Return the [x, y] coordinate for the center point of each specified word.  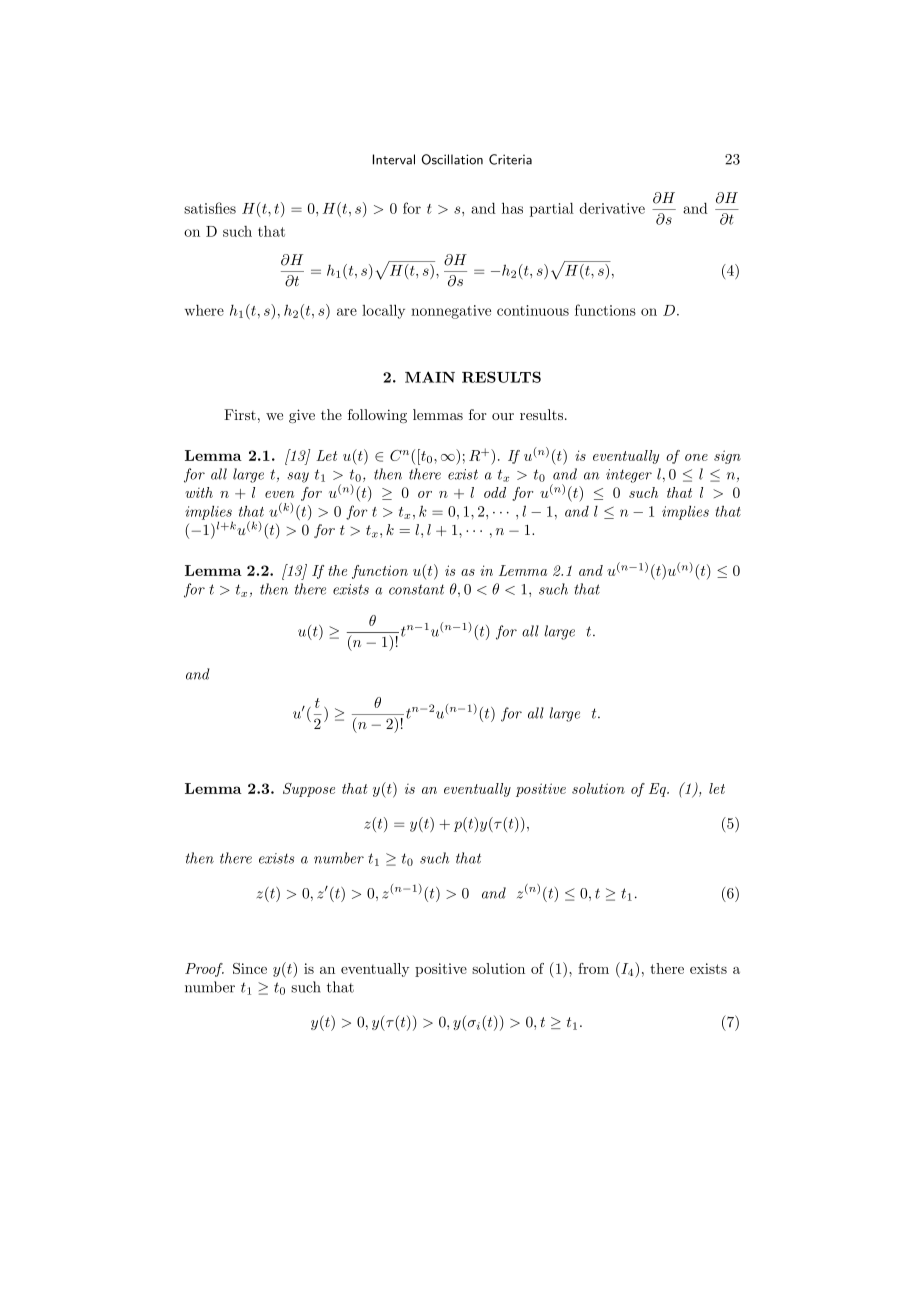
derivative [612, 208]
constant [416, 589]
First [240, 414]
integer [629, 476]
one [696, 457]
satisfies [210, 208]
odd [495, 492]
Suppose [309, 790]
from [593, 968]
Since [250, 968]
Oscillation [452, 159]
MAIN [430, 377]
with [199, 492]
